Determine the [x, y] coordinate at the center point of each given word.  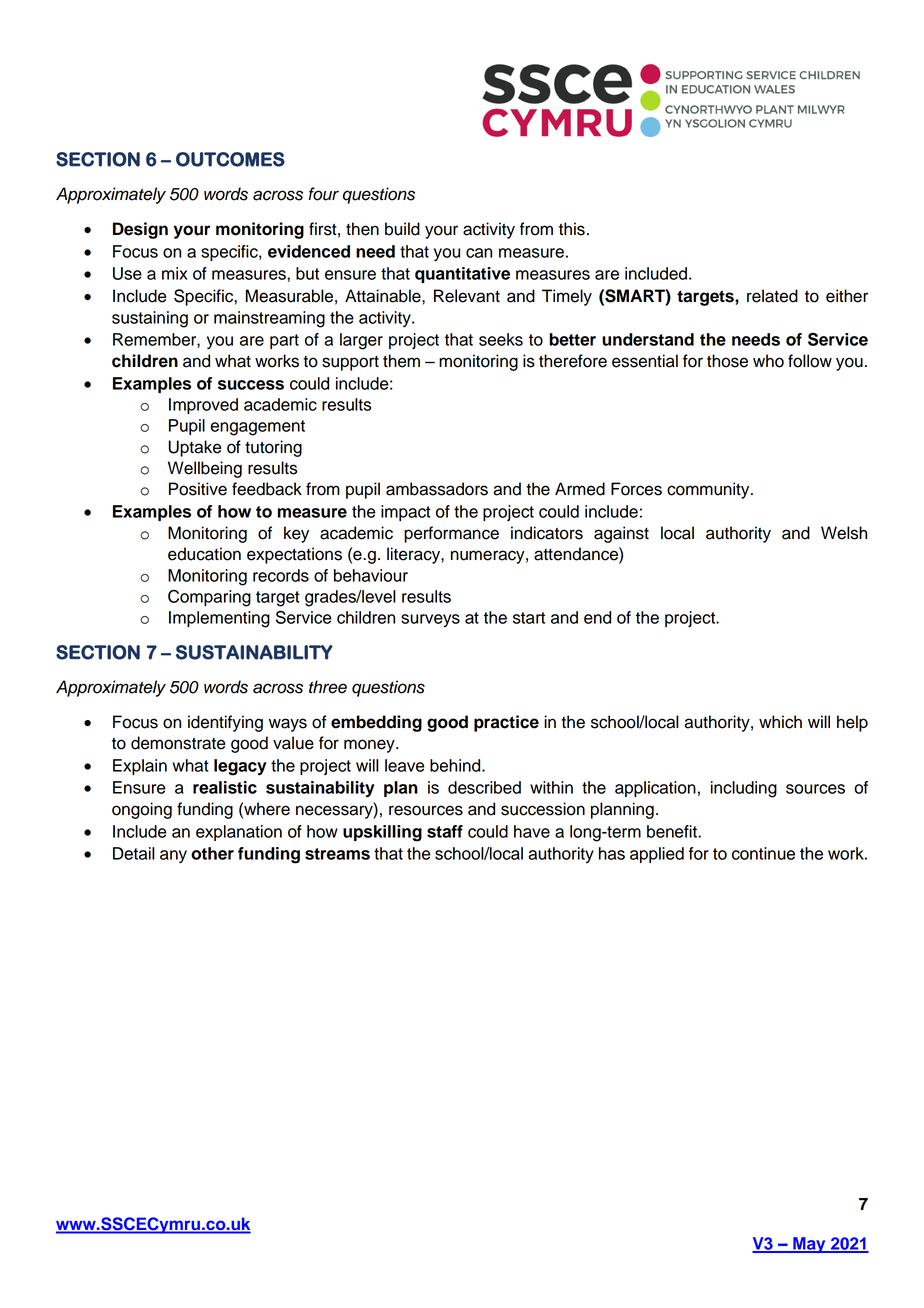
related [772, 296]
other [212, 853]
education [204, 554]
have [532, 831]
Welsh [844, 533]
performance [451, 534]
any [173, 856]
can [479, 253]
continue [763, 853]
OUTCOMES [230, 159]
